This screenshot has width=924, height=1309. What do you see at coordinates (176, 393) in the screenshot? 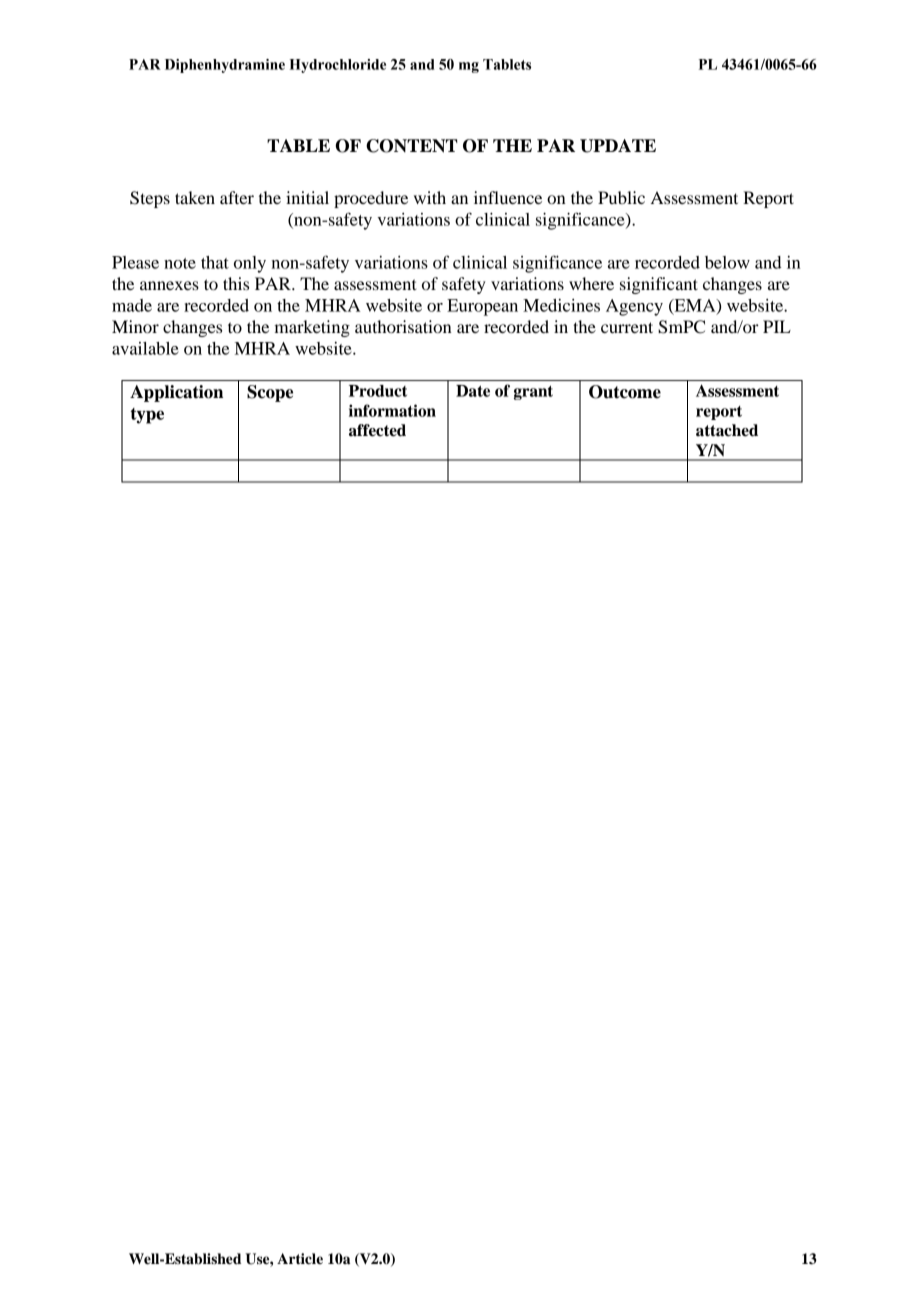
I see `Application` at bounding box center [176, 393].
